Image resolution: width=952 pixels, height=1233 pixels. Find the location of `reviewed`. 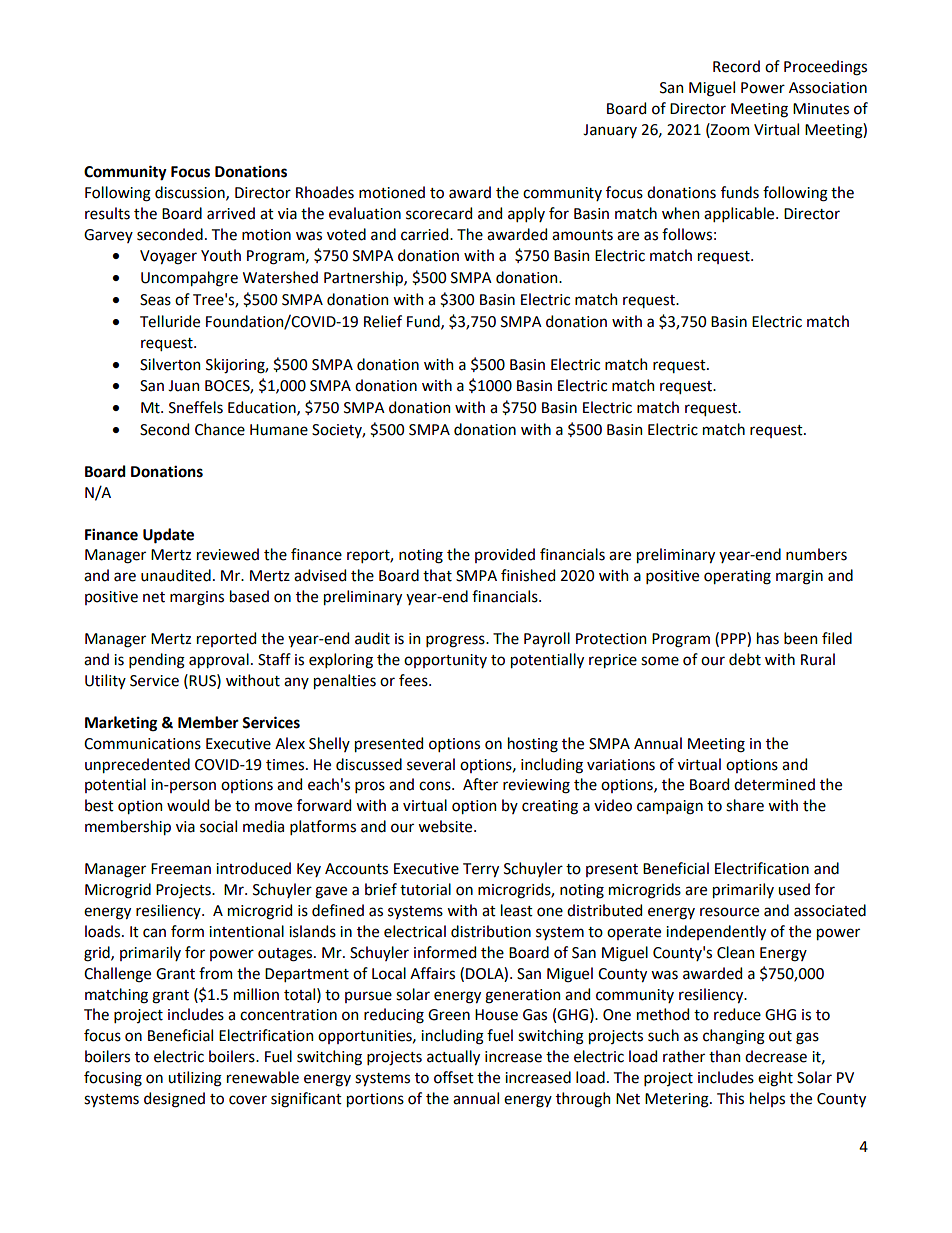

reviewed is located at coordinates (228, 554).
